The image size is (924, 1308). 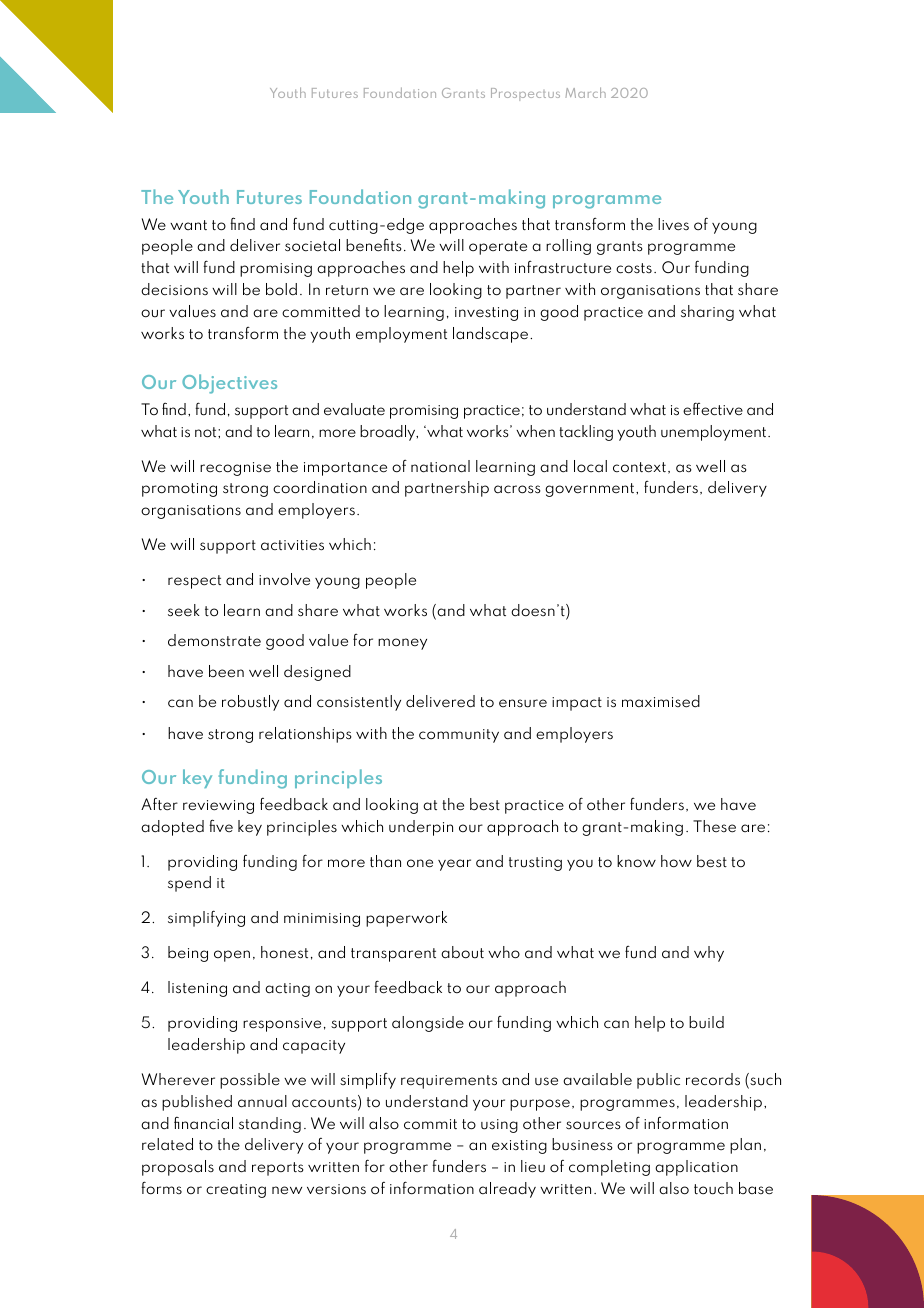 I want to click on lives, so click(x=673, y=224).
